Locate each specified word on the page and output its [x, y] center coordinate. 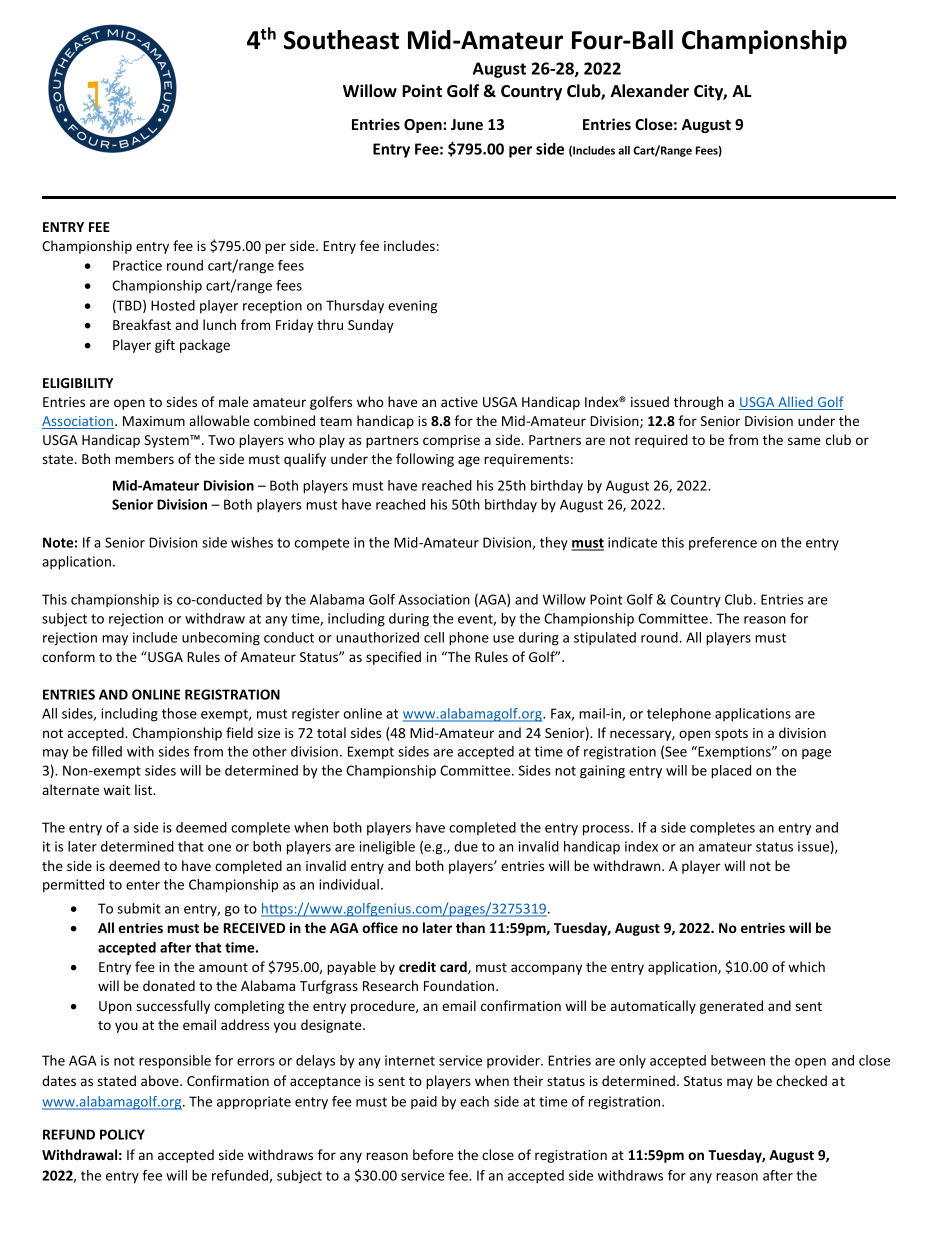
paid [424, 1102]
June [467, 124]
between [738, 1060]
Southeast [341, 40]
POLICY [122, 1134]
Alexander [649, 91]
